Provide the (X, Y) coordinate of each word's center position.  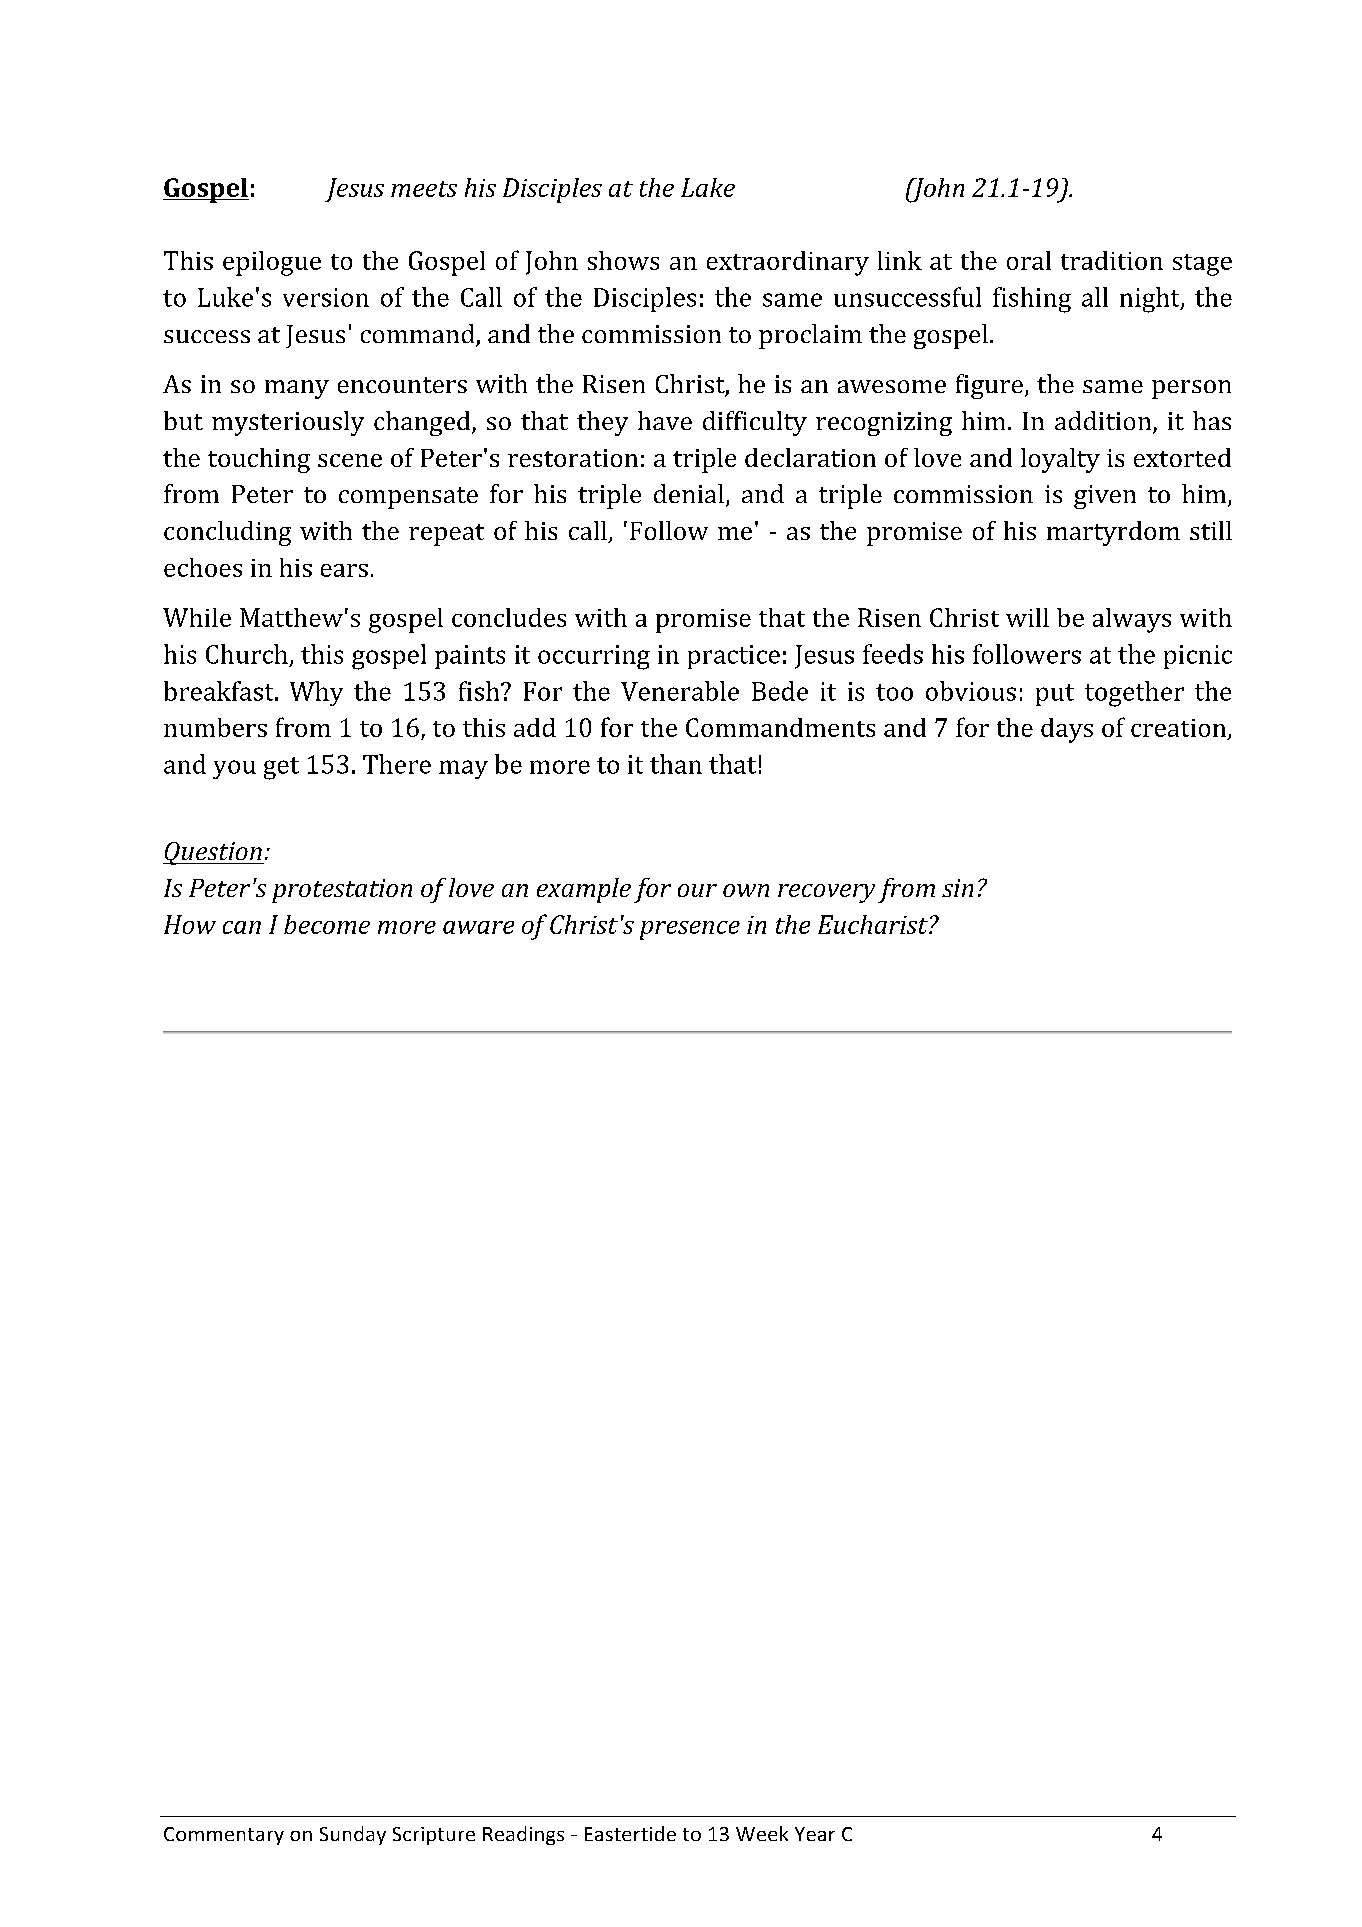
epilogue (272, 263)
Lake (708, 187)
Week (762, 1833)
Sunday (353, 1835)
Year (815, 1834)
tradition (1112, 260)
